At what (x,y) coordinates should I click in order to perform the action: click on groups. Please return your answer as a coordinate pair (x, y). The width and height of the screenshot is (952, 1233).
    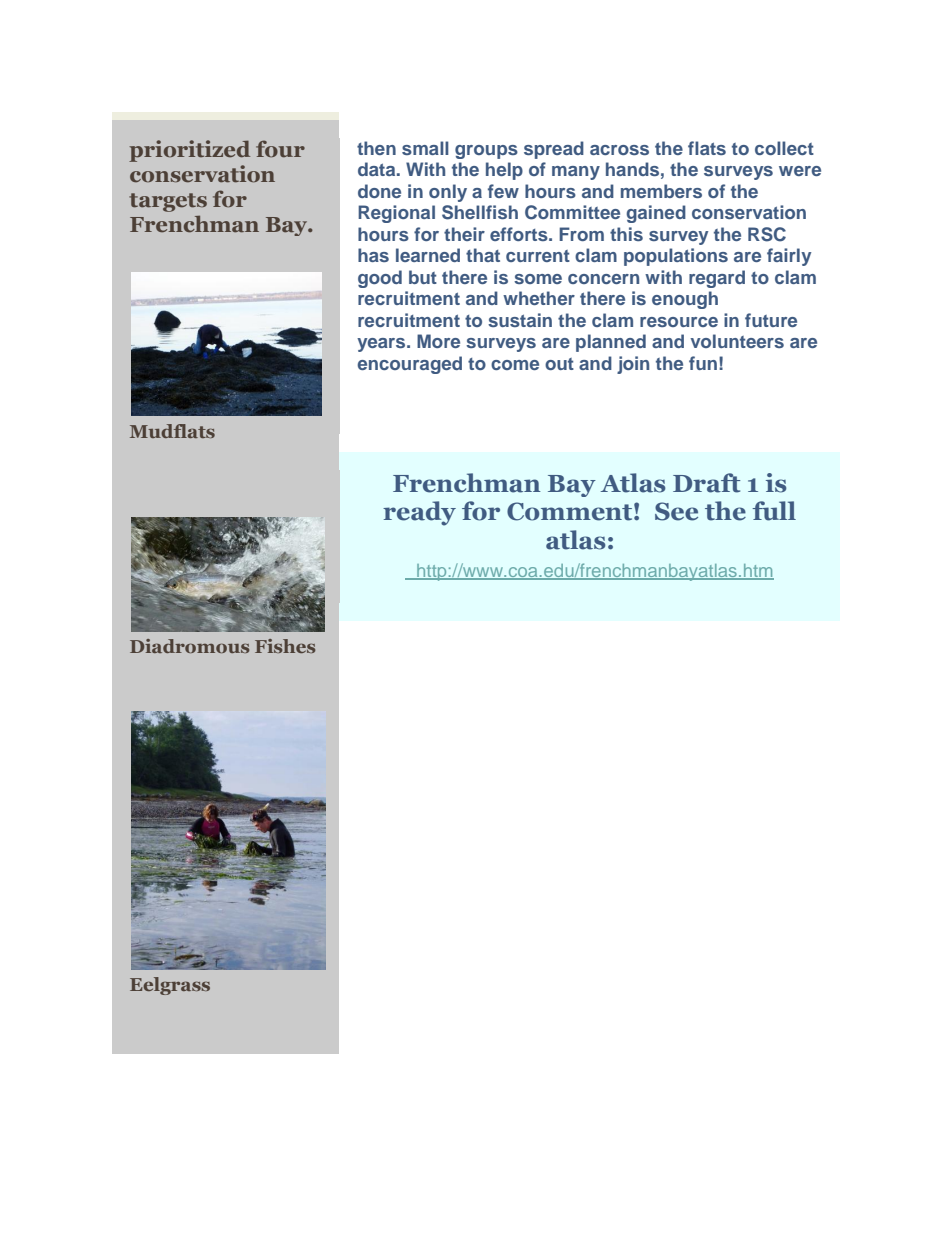
    Looking at the image, I should click on (486, 152).
